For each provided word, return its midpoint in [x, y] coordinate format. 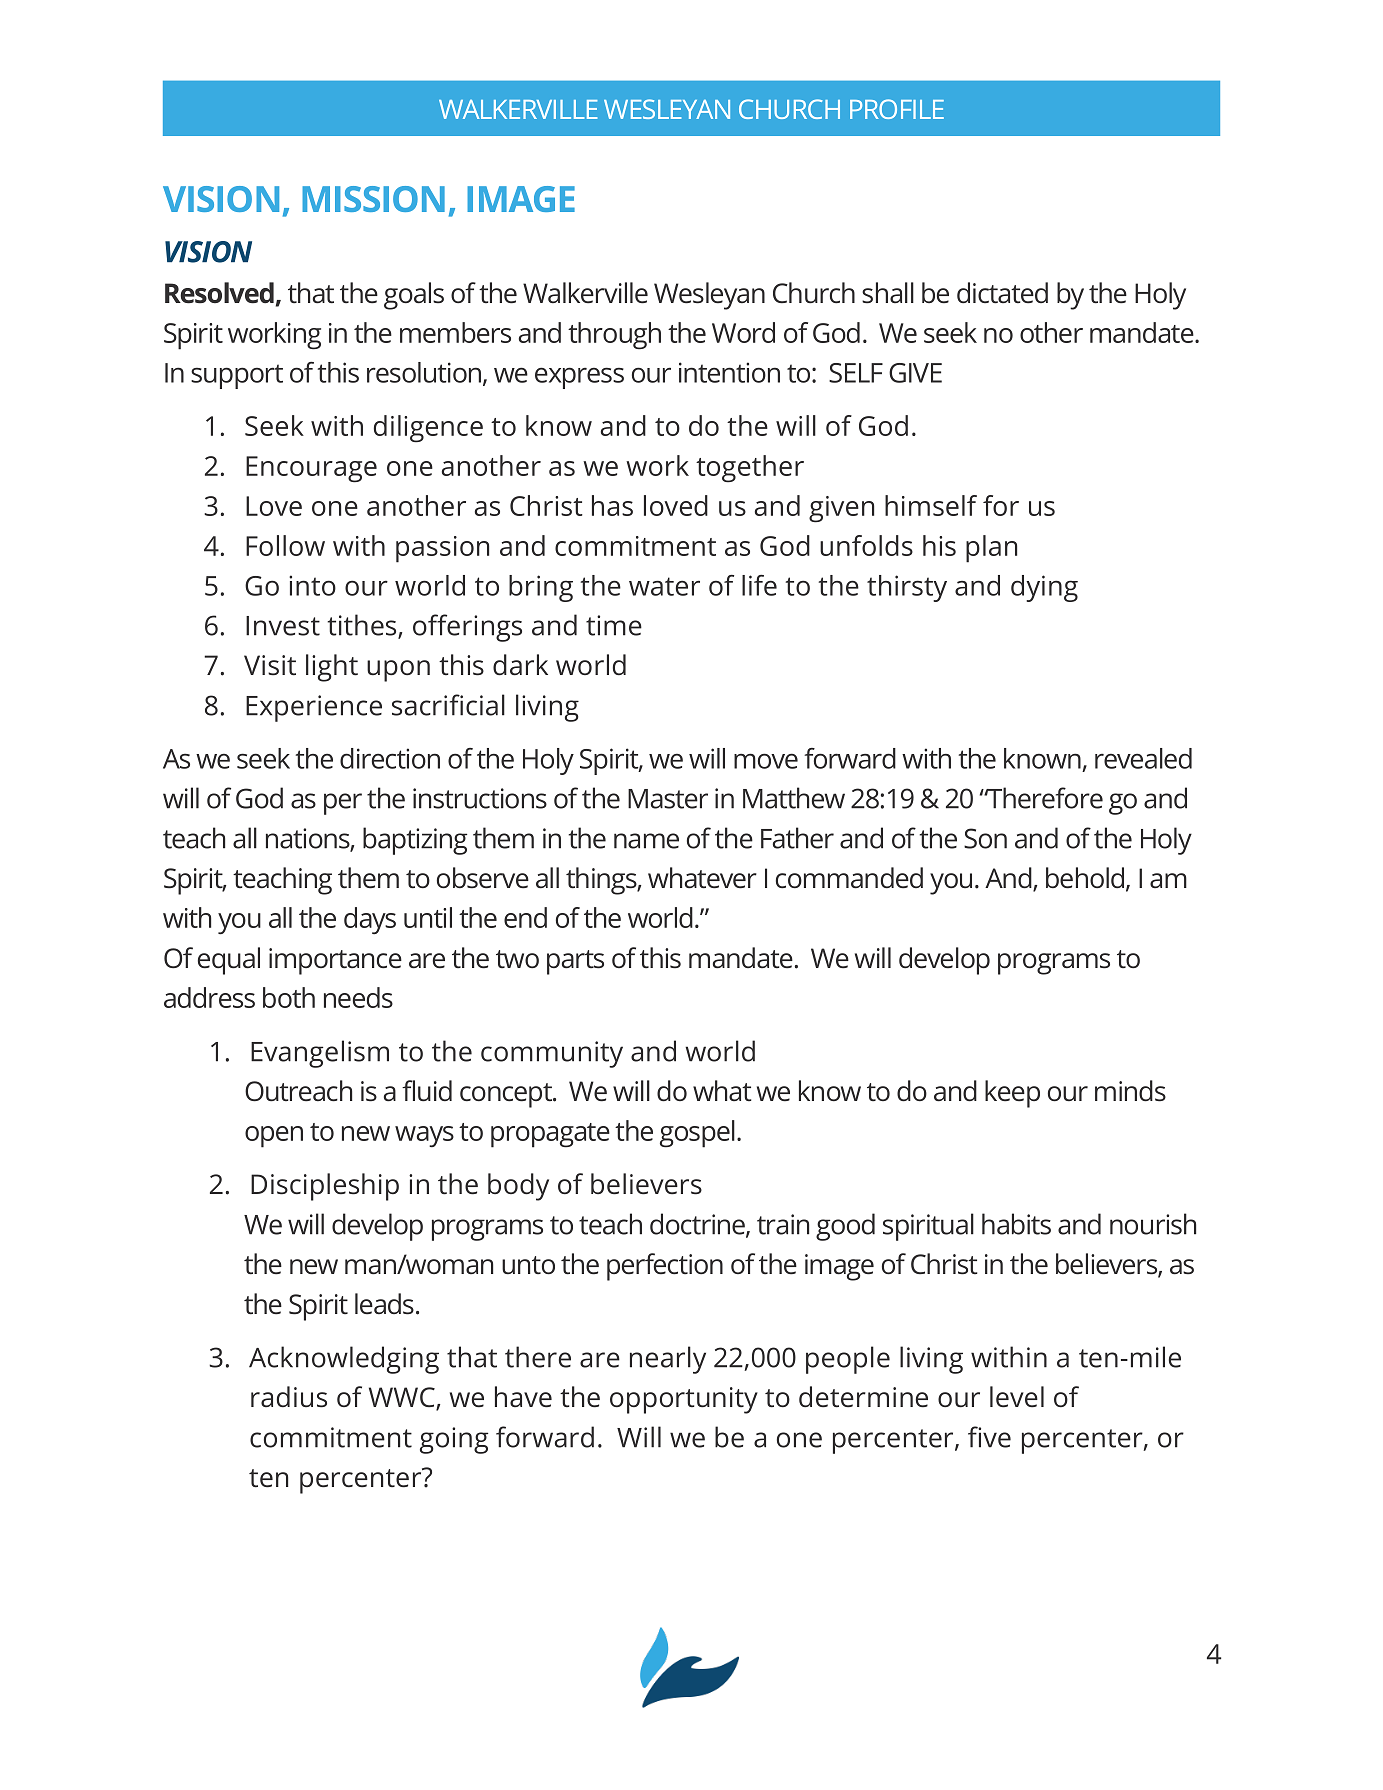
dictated [1002, 293]
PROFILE [897, 109]
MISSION [373, 199]
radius [289, 1397]
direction [390, 758]
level [1017, 1397]
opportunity [684, 1400]
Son [985, 838]
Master [668, 799]
